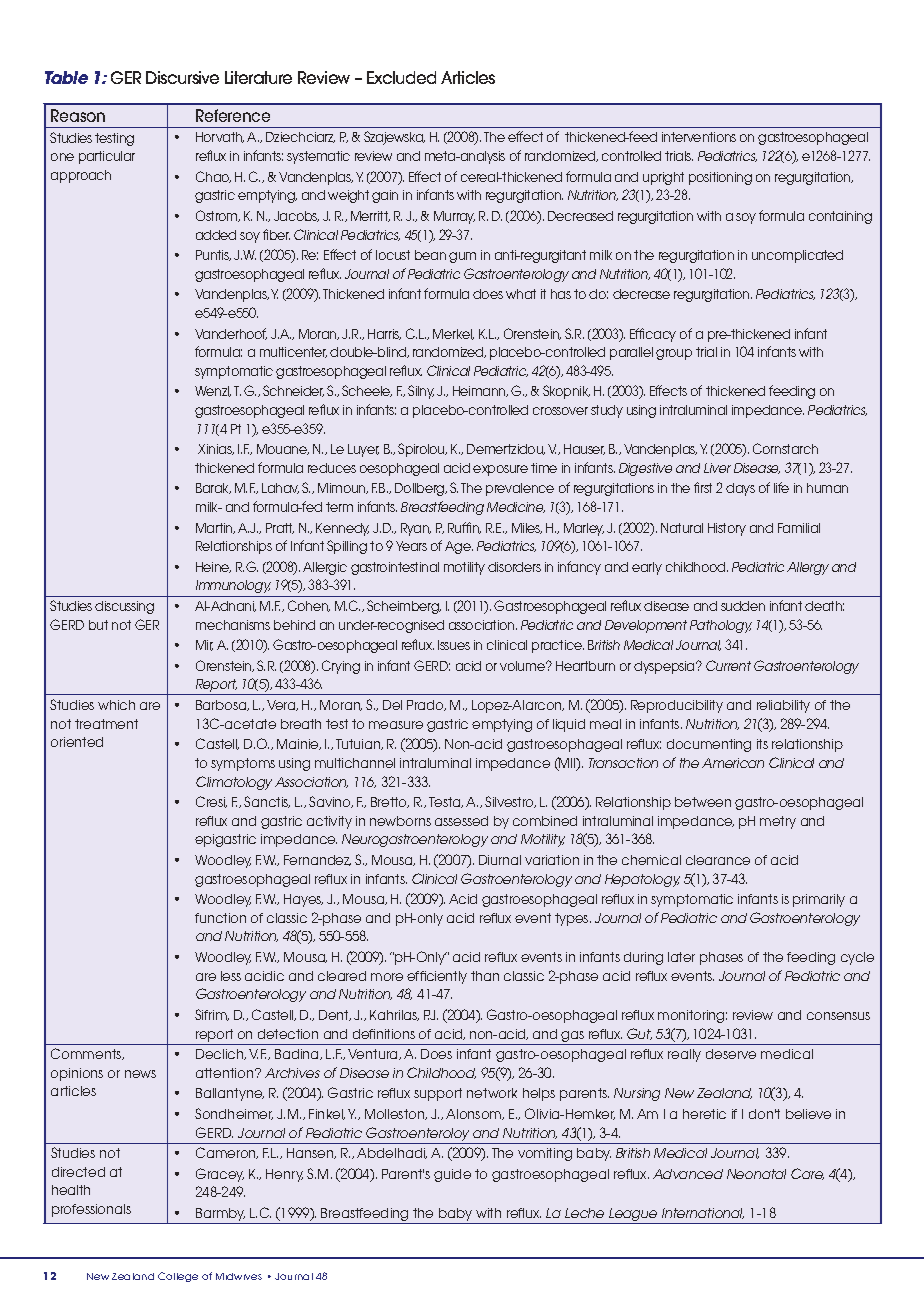 The width and height of the page is (924, 1308). What do you see at coordinates (220, 918) in the page?
I see `function` at bounding box center [220, 918].
